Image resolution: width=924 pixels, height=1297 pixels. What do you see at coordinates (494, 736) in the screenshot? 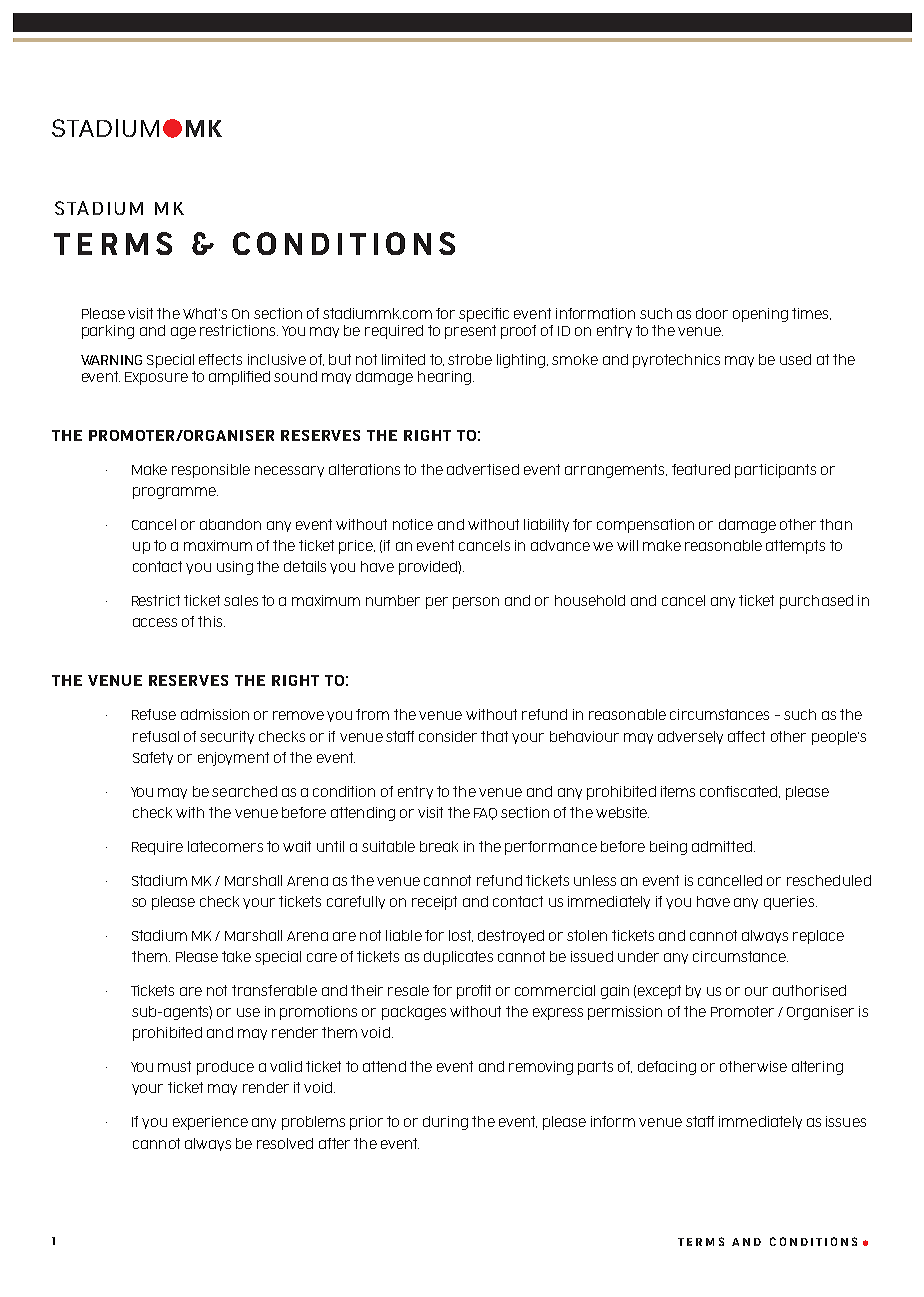
I see `that` at bounding box center [494, 736].
